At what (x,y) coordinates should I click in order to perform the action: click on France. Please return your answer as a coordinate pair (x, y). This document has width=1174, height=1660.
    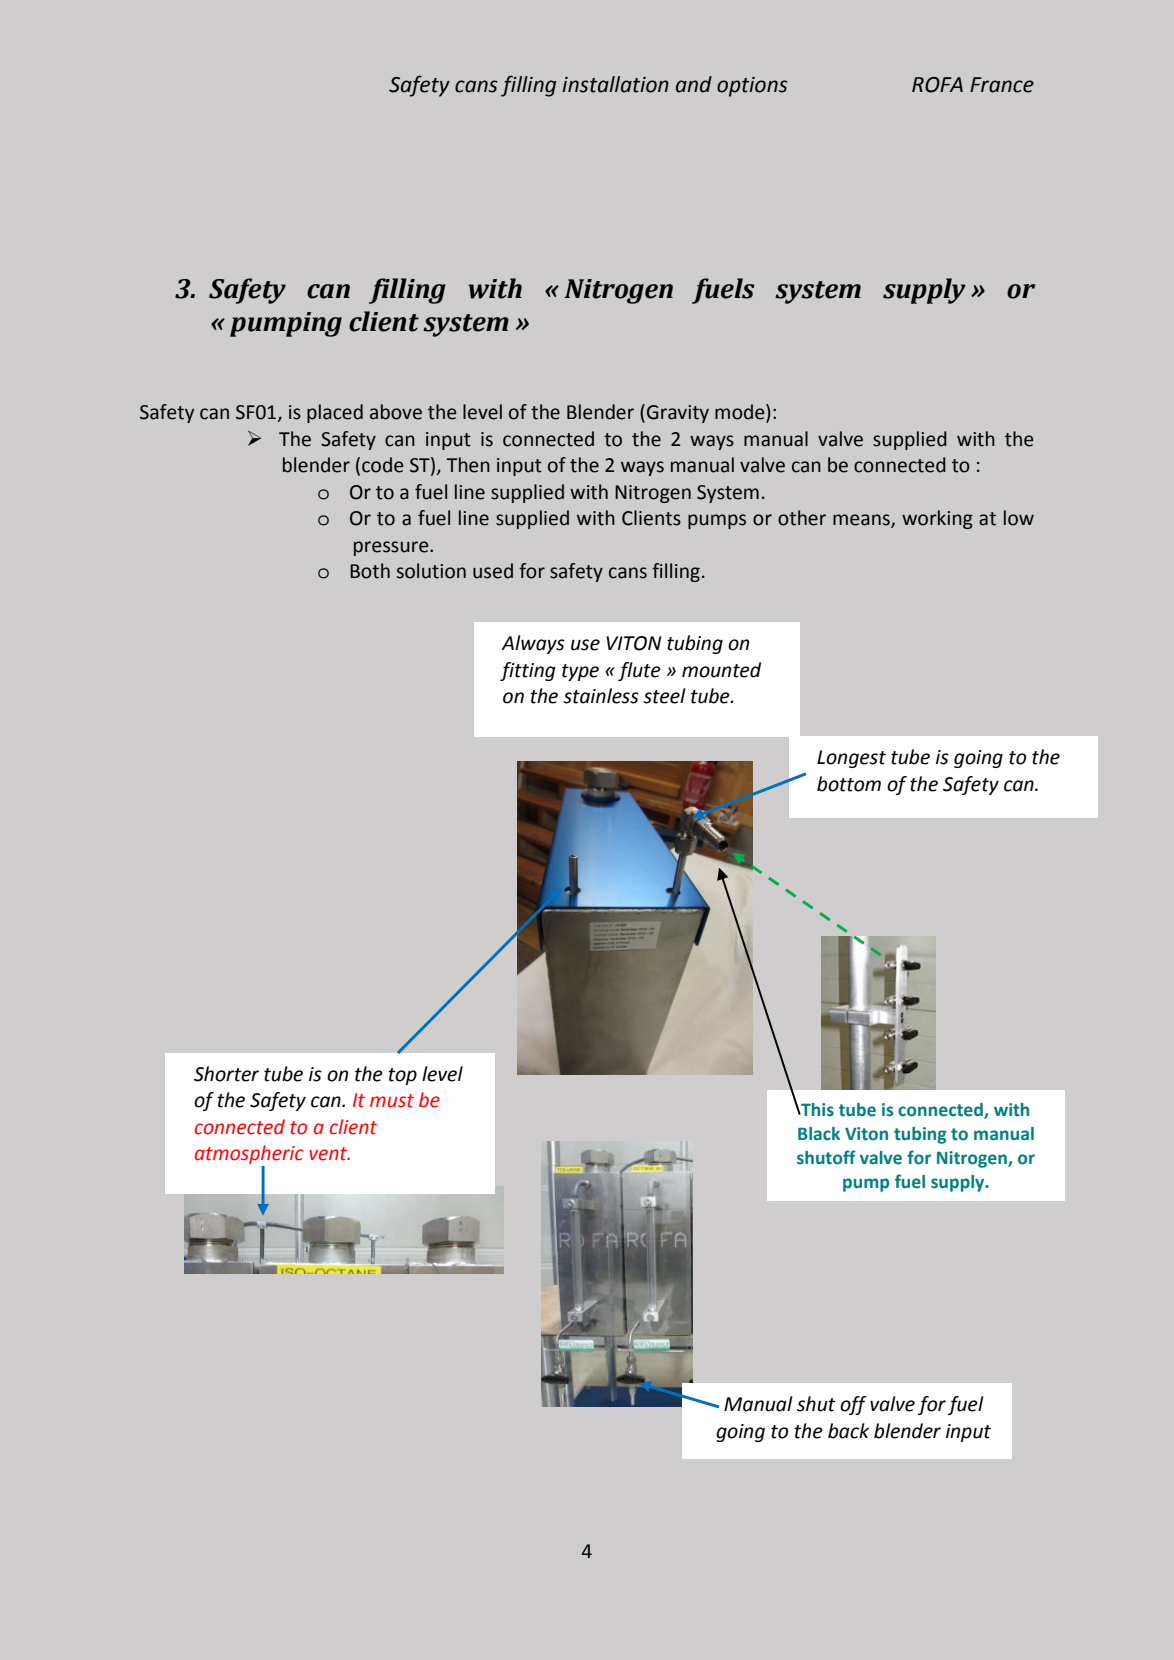
    Looking at the image, I should click on (1002, 85).
